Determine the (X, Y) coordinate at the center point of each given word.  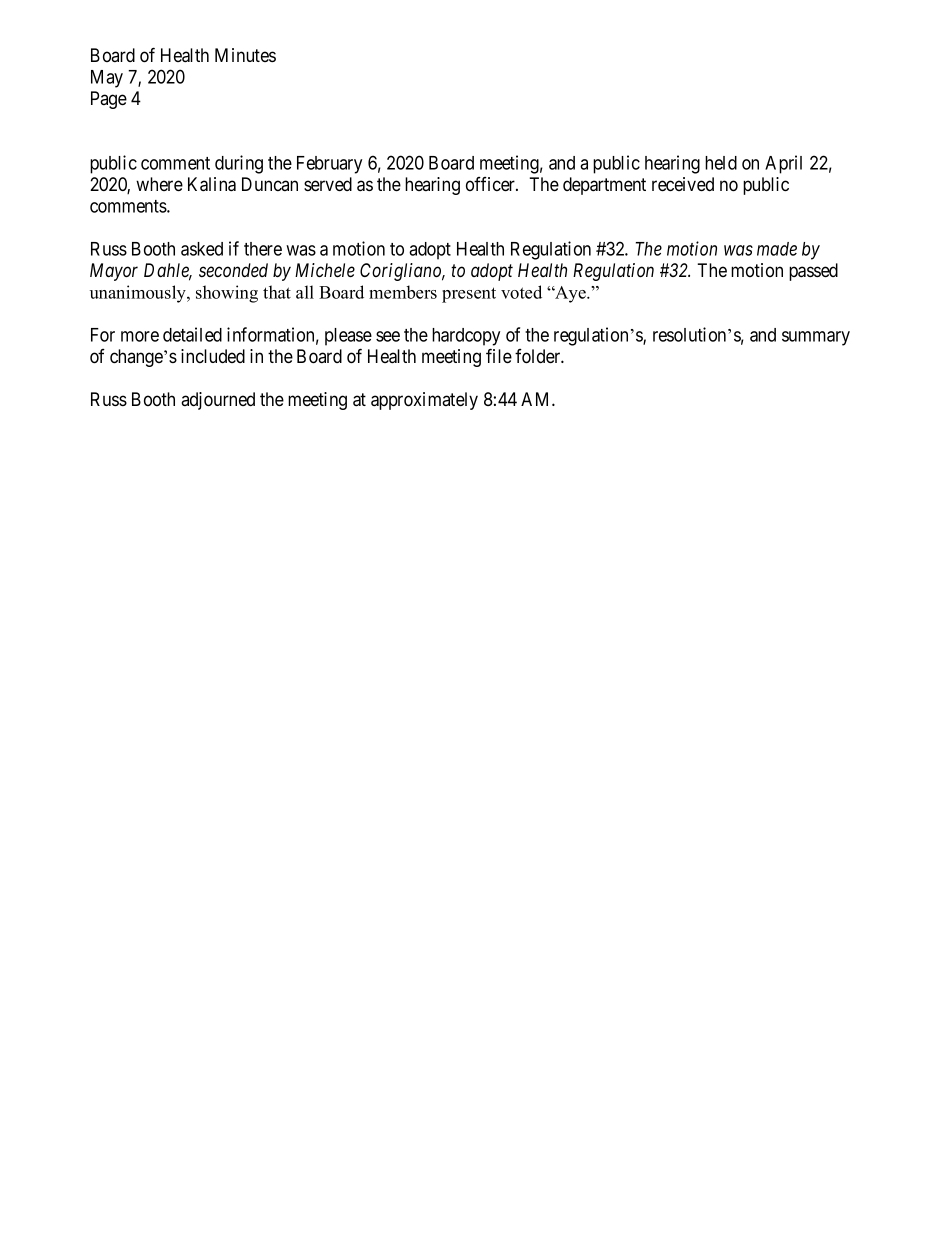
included (213, 356)
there (263, 249)
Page (109, 100)
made (777, 249)
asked (202, 249)
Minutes (245, 55)
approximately (424, 401)
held (721, 163)
